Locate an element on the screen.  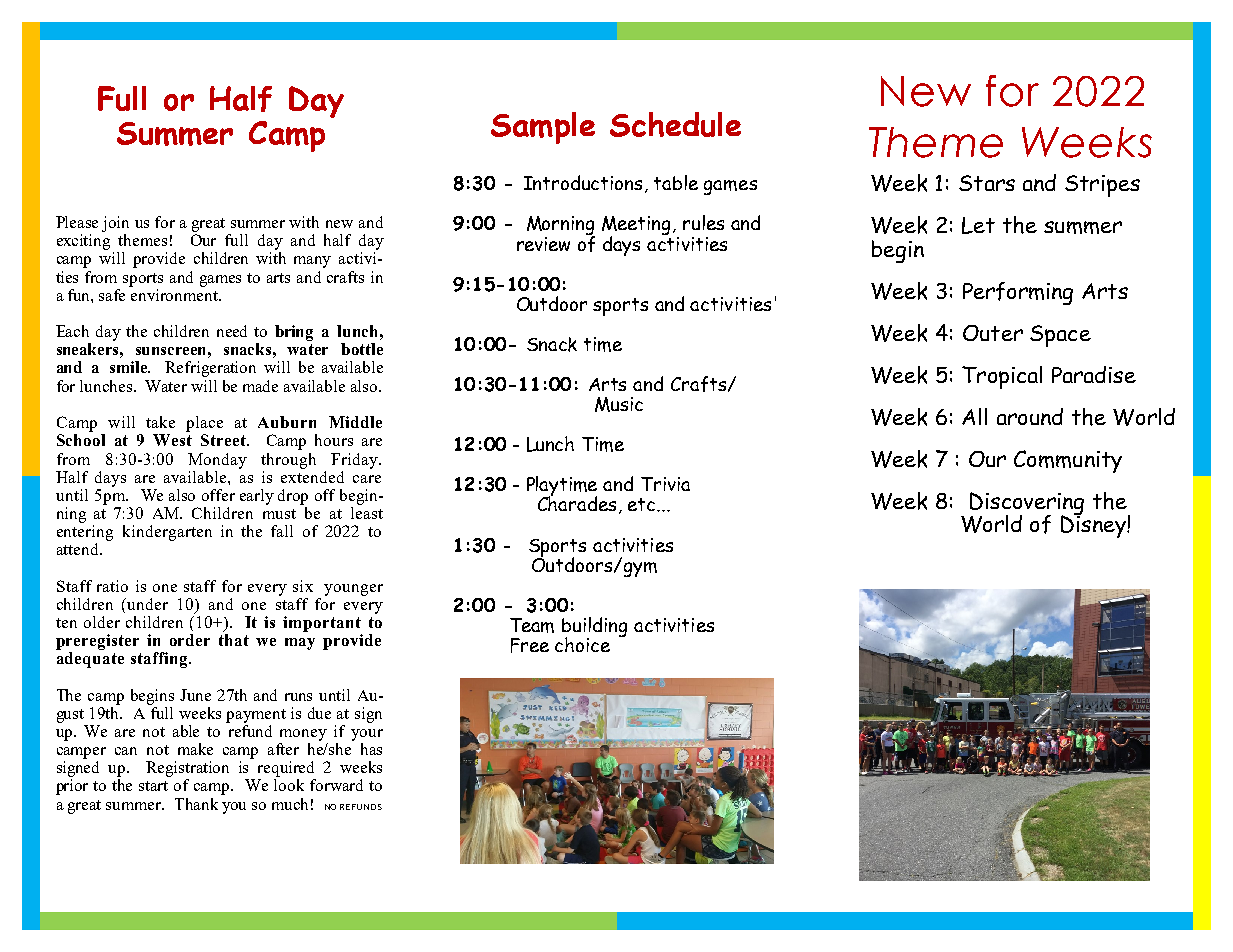
review is located at coordinates (543, 244).
